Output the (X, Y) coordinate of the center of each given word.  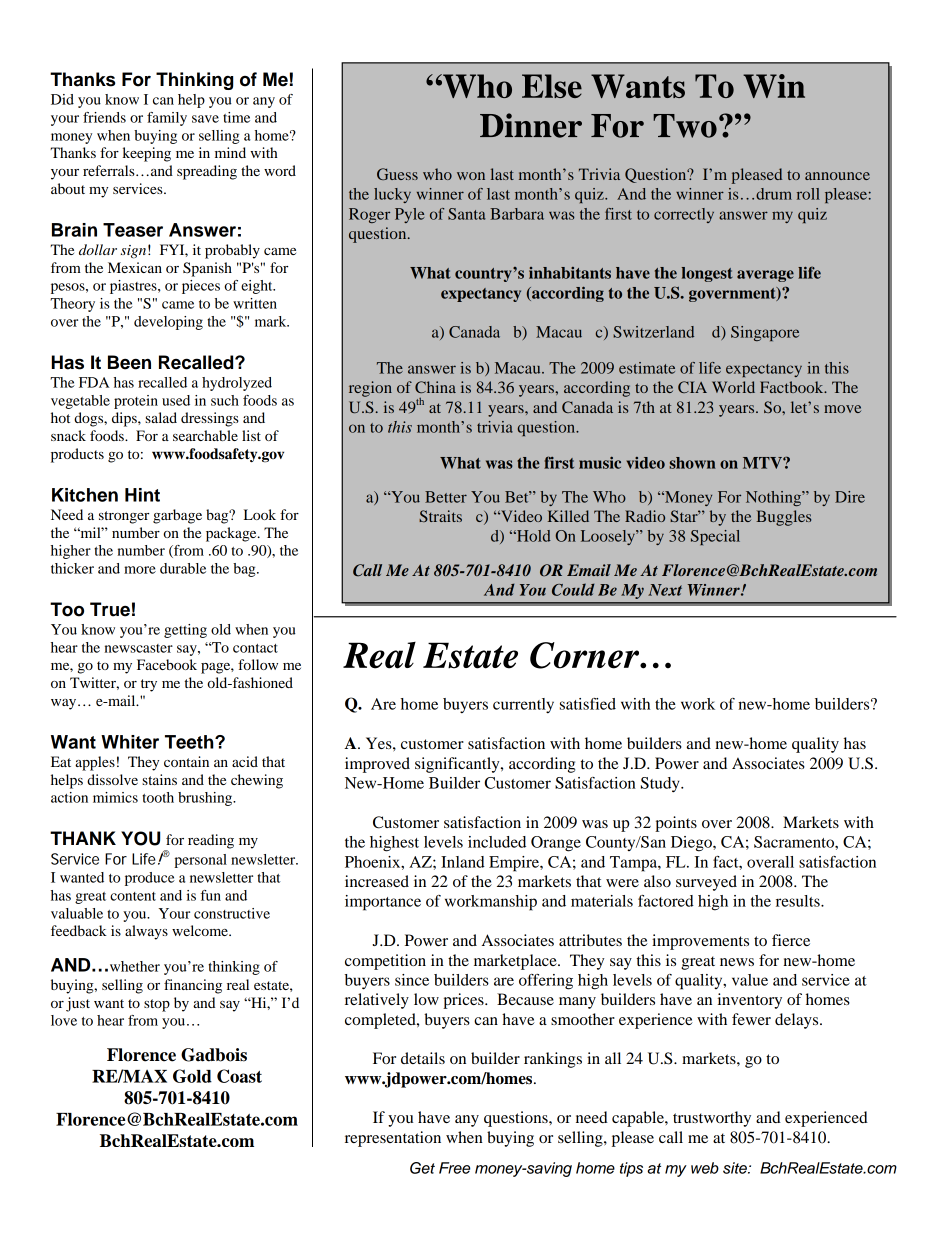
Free (454, 1168)
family (167, 119)
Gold (192, 1076)
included (497, 842)
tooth (158, 797)
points (676, 824)
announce (837, 176)
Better (446, 497)
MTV (763, 463)
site (736, 1168)
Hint (142, 495)
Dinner (531, 125)
